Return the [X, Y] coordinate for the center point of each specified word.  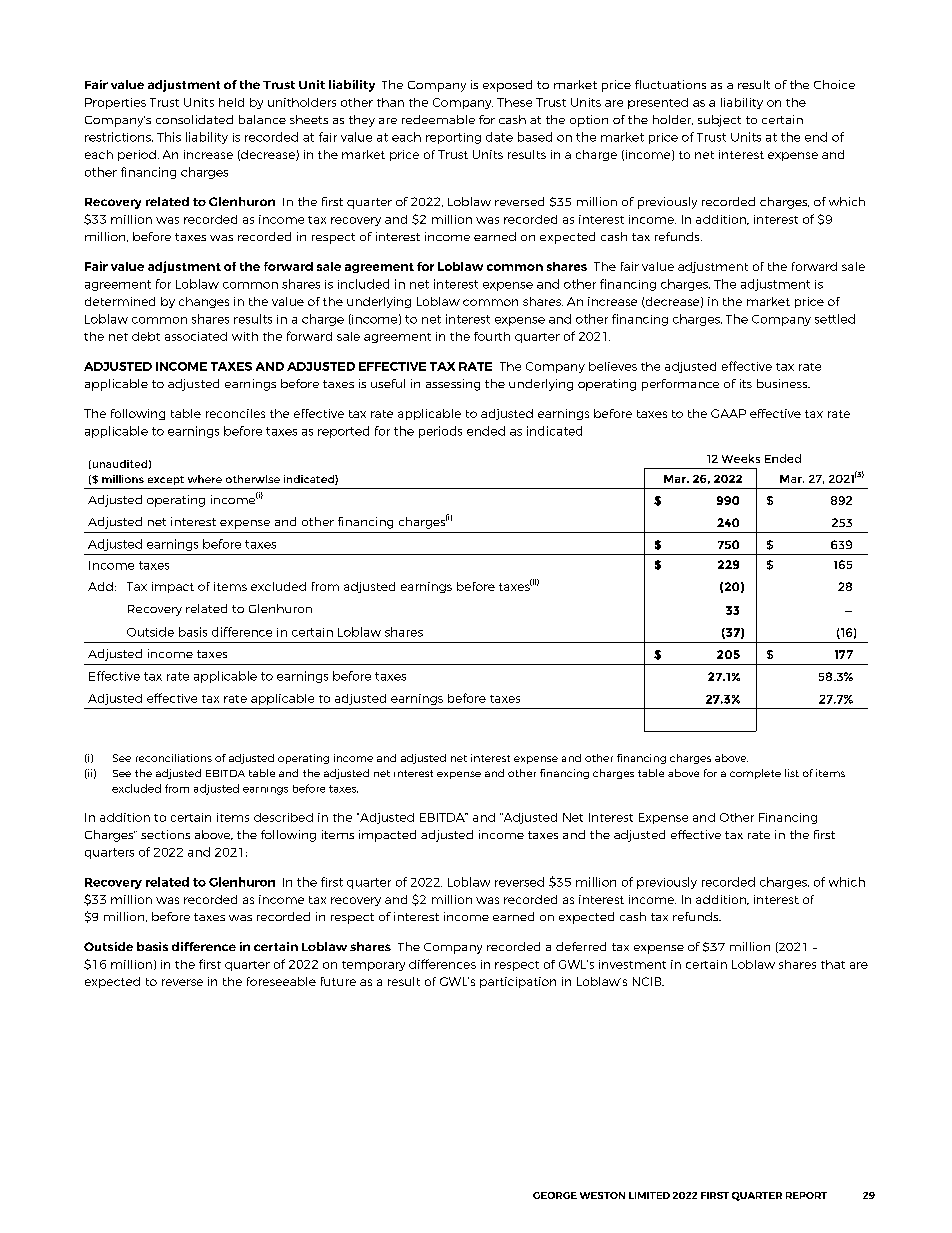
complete [755, 774]
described [283, 817]
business [783, 383]
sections [165, 834]
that [833, 964]
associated [196, 336]
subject [719, 121]
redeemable [438, 119]
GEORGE [555, 1195]
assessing [453, 385]
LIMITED [649, 1195]
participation [518, 982]
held [231, 102]
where [205, 479]
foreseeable [281, 981]
